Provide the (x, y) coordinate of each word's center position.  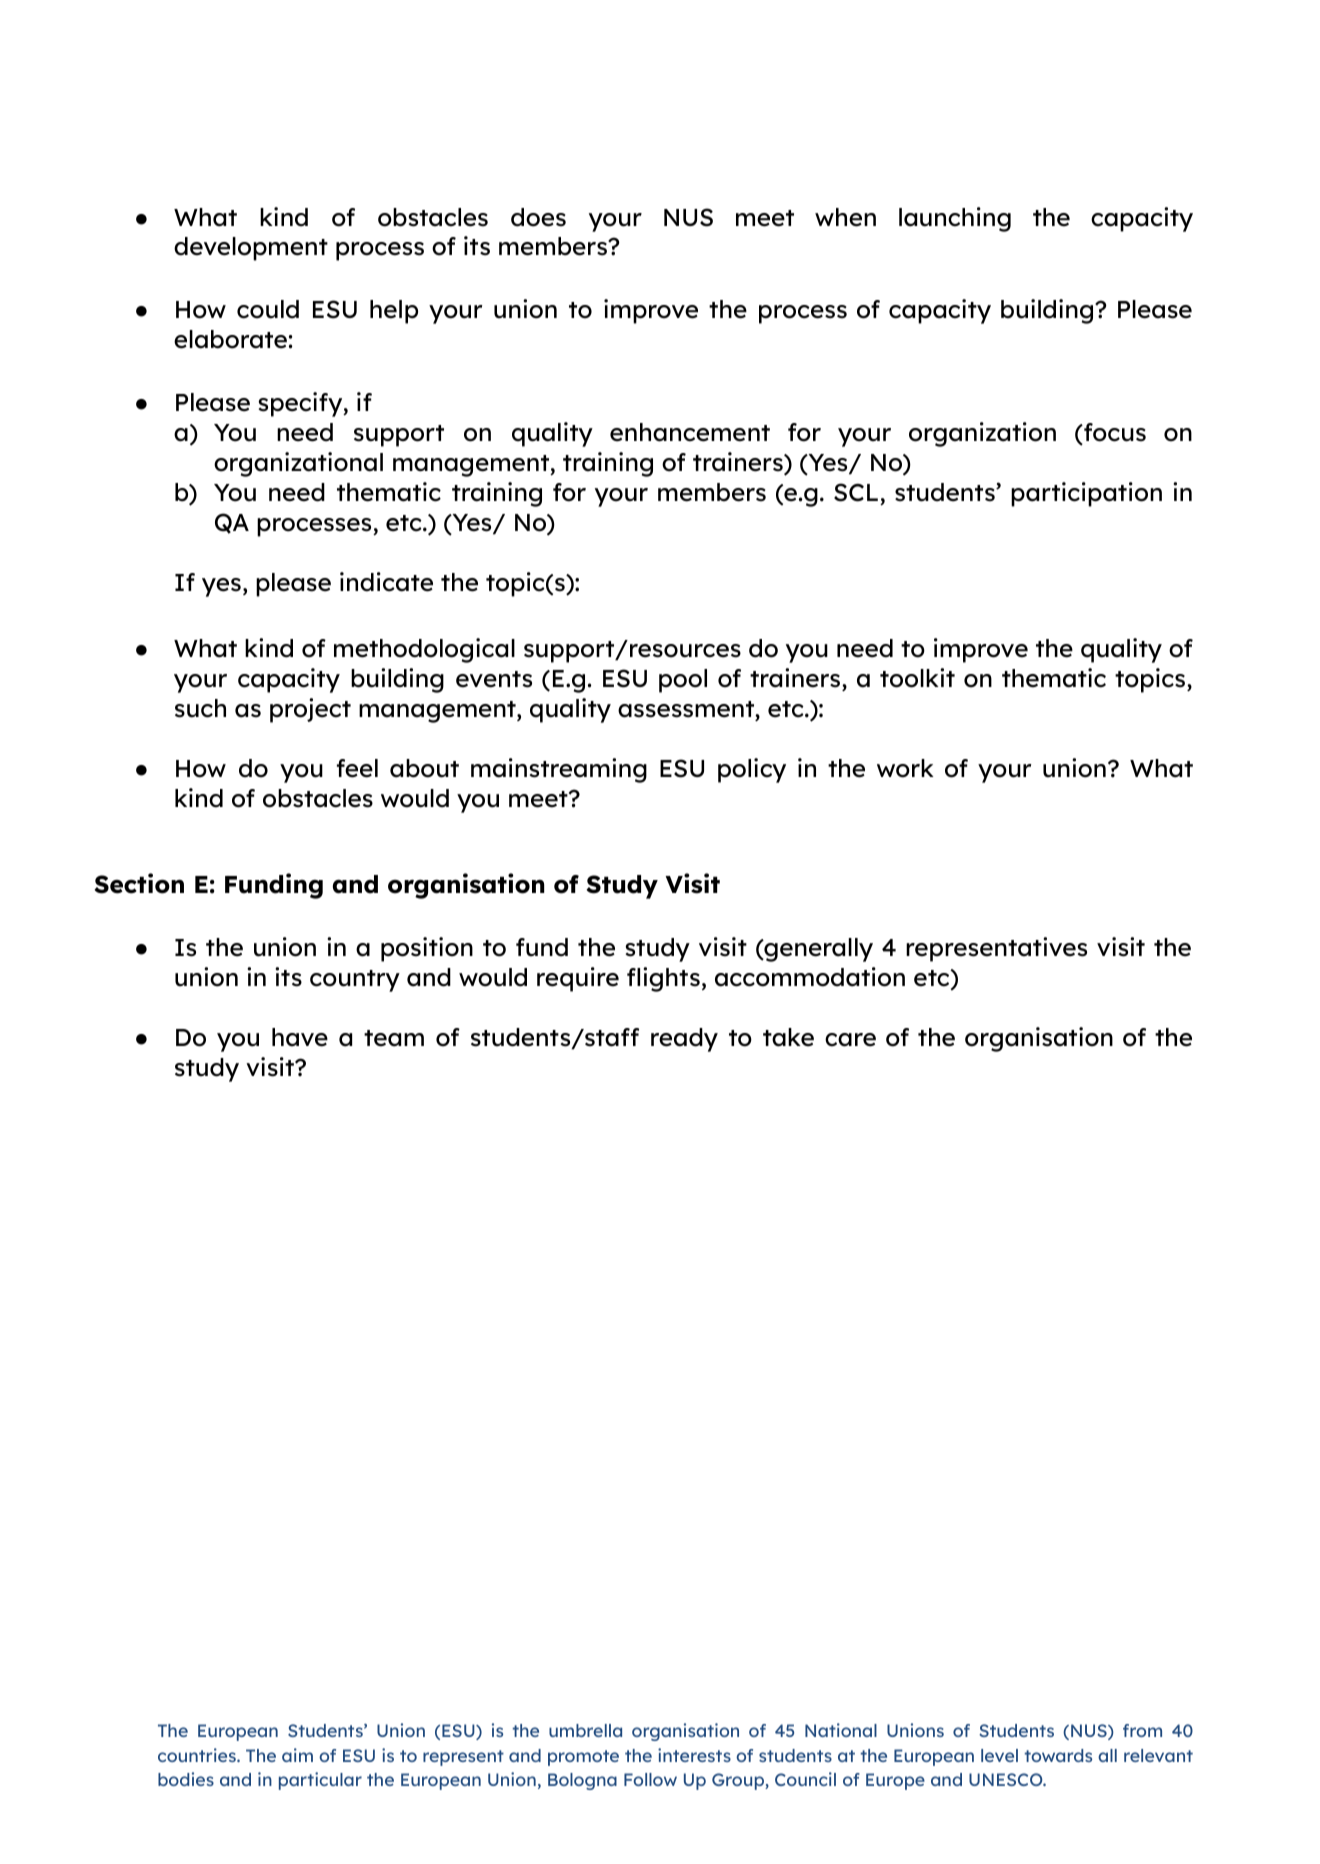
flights (663, 979)
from (1142, 1730)
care (850, 1040)
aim (297, 1755)
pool (683, 681)
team (394, 1038)
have (300, 1037)
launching (955, 219)
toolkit (917, 678)
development (251, 249)
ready (684, 1040)
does (538, 217)
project (310, 710)
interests (694, 1755)
